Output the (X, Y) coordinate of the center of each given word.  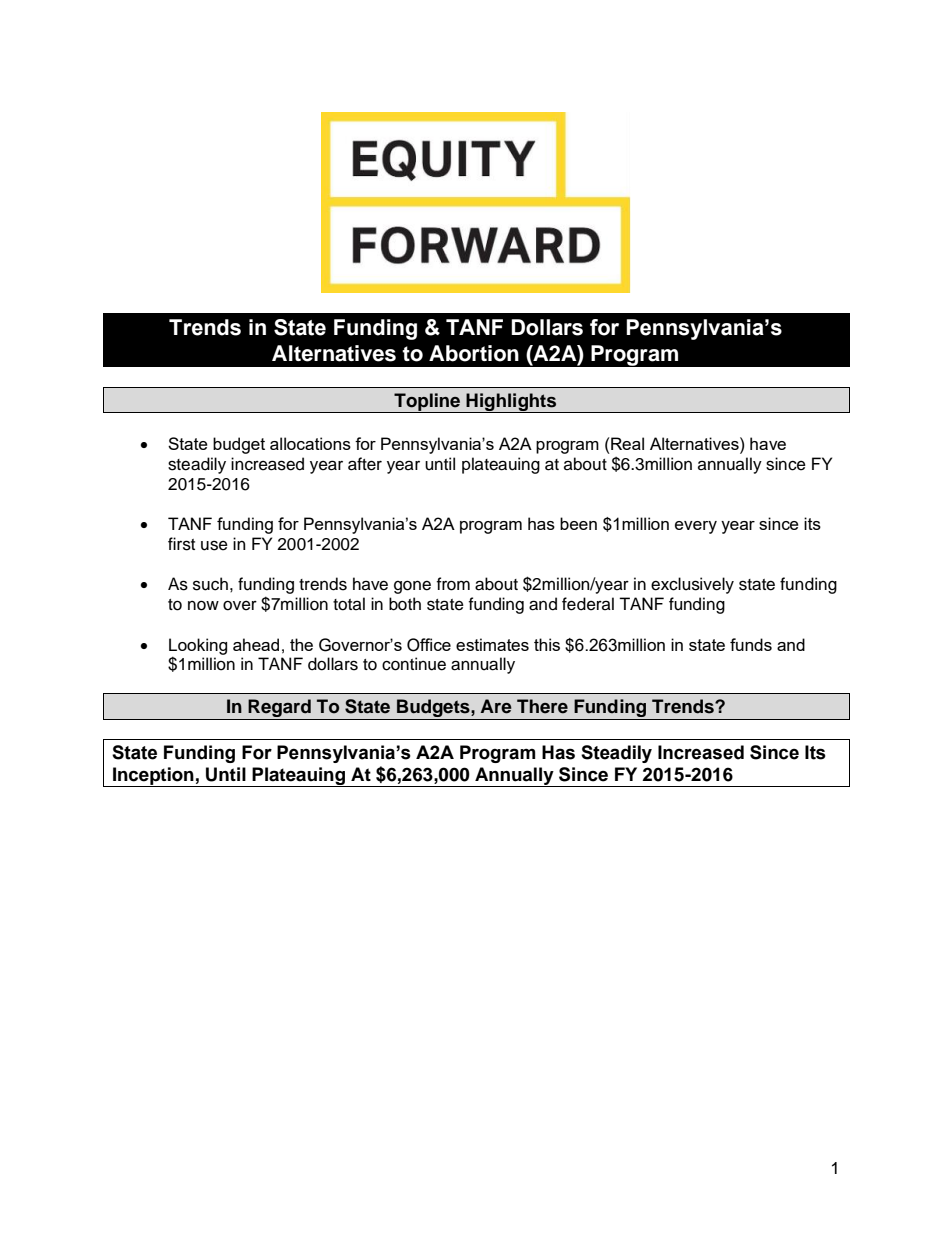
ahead (256, 644)
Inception (153, 777)
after (365, 464)
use (214, 545)
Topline (427, 403)
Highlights (511, 403)
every (696, 527)
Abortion (474, 353)
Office (429, 645)
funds (751, 644)
